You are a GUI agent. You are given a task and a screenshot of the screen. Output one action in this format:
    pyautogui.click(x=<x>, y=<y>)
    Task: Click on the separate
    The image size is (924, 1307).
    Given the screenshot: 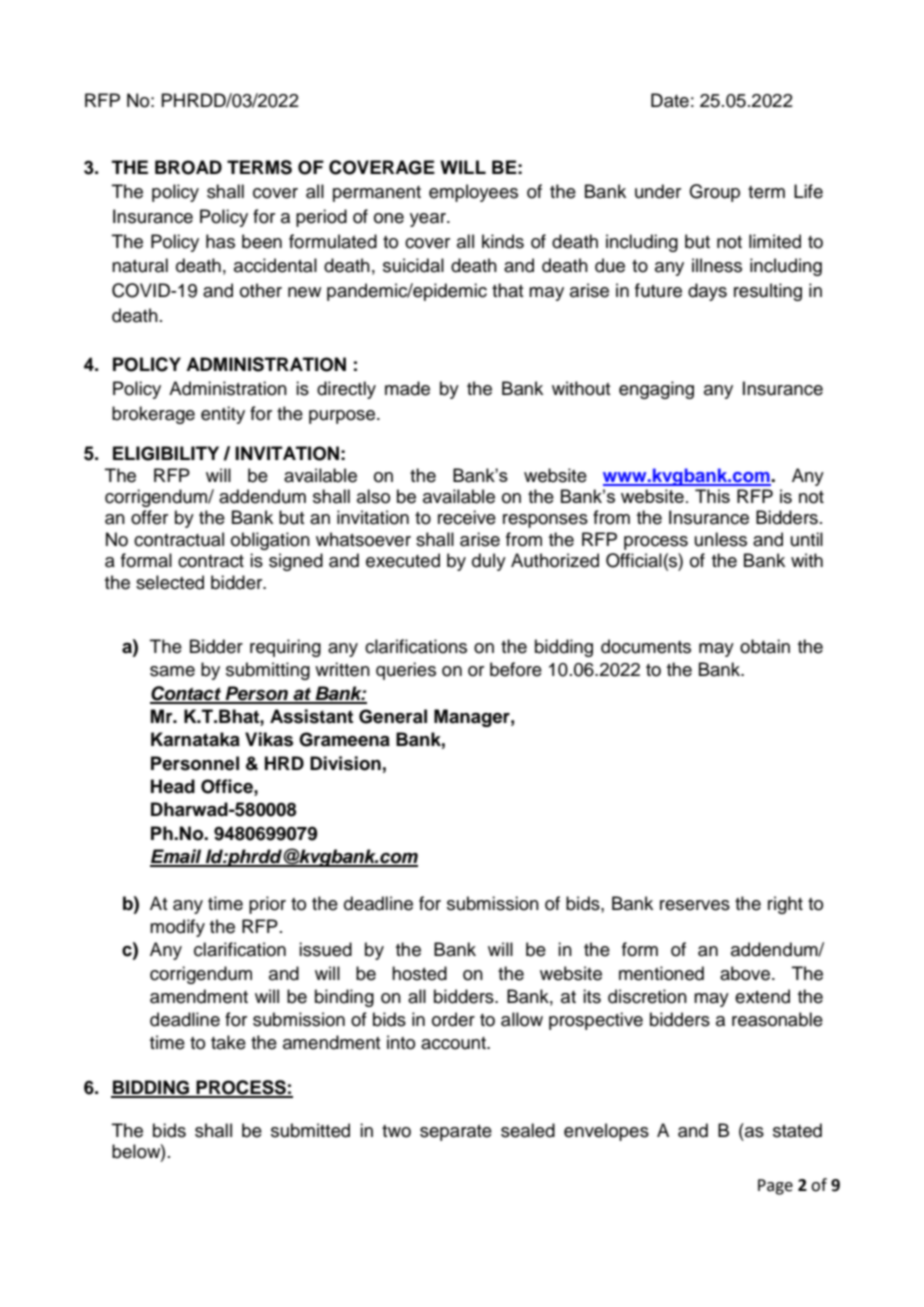 What is the action you would take?
    pyautogui.click(x=456, y=1133)
